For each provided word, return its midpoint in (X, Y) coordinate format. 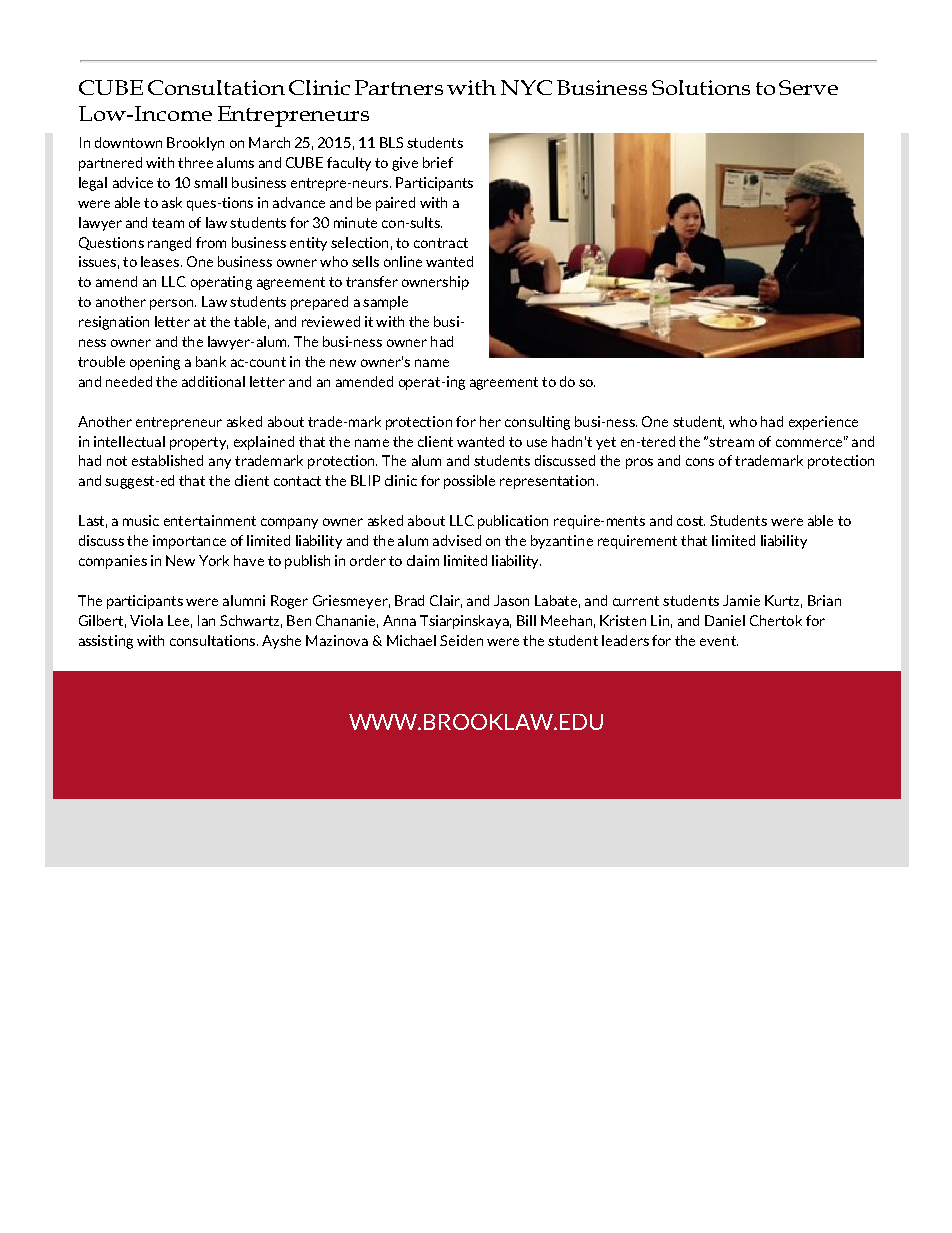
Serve (808, 87)
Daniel (725, 620)
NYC (526, 87)
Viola (146, 620)
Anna (399, 620)
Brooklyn (195, 144)
